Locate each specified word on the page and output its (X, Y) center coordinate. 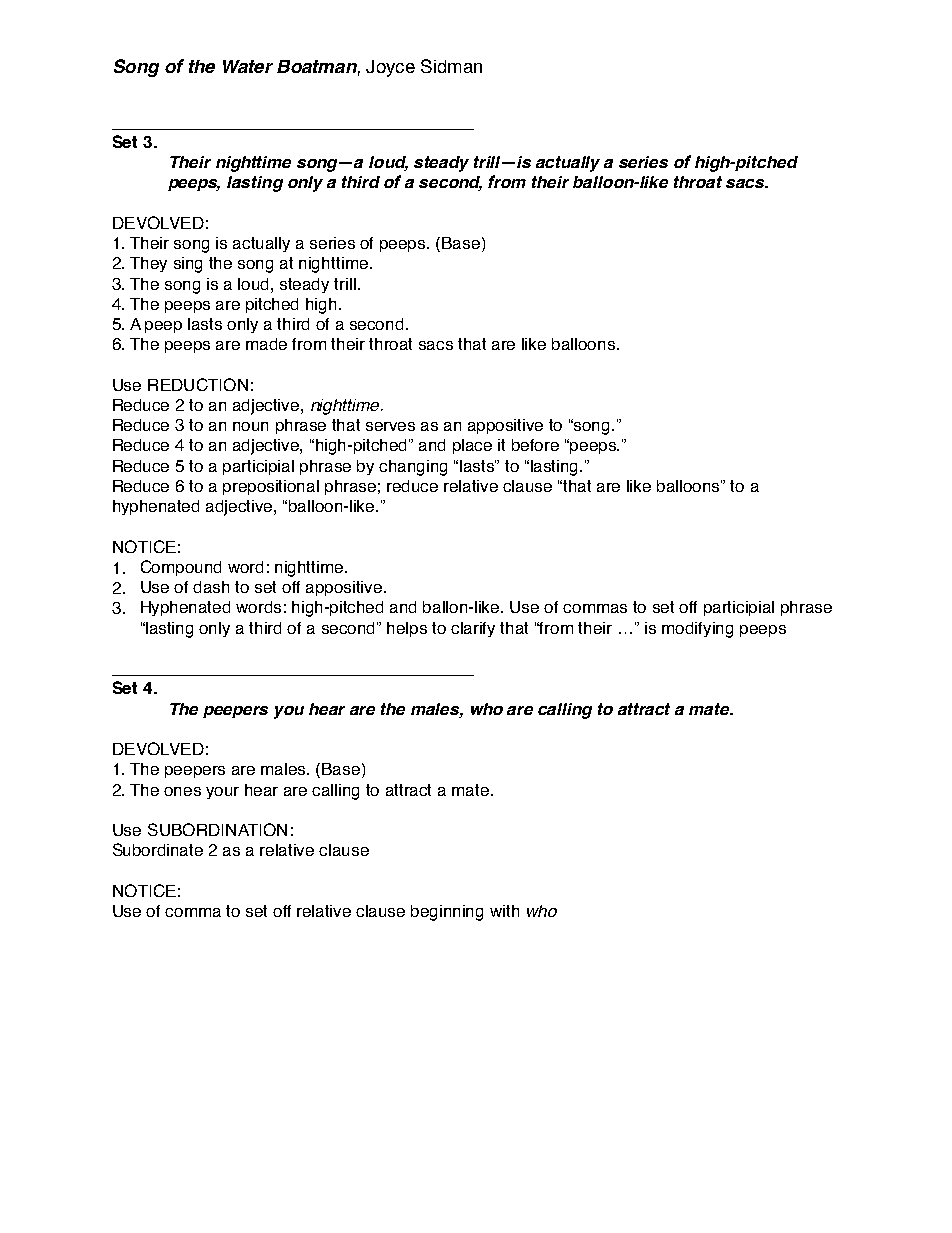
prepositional (271, 487)
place (472, 446)
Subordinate (158, 849)
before (535, 445)
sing (188, 265)
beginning (447, 913)
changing (413, 468)
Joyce (390, 68)
